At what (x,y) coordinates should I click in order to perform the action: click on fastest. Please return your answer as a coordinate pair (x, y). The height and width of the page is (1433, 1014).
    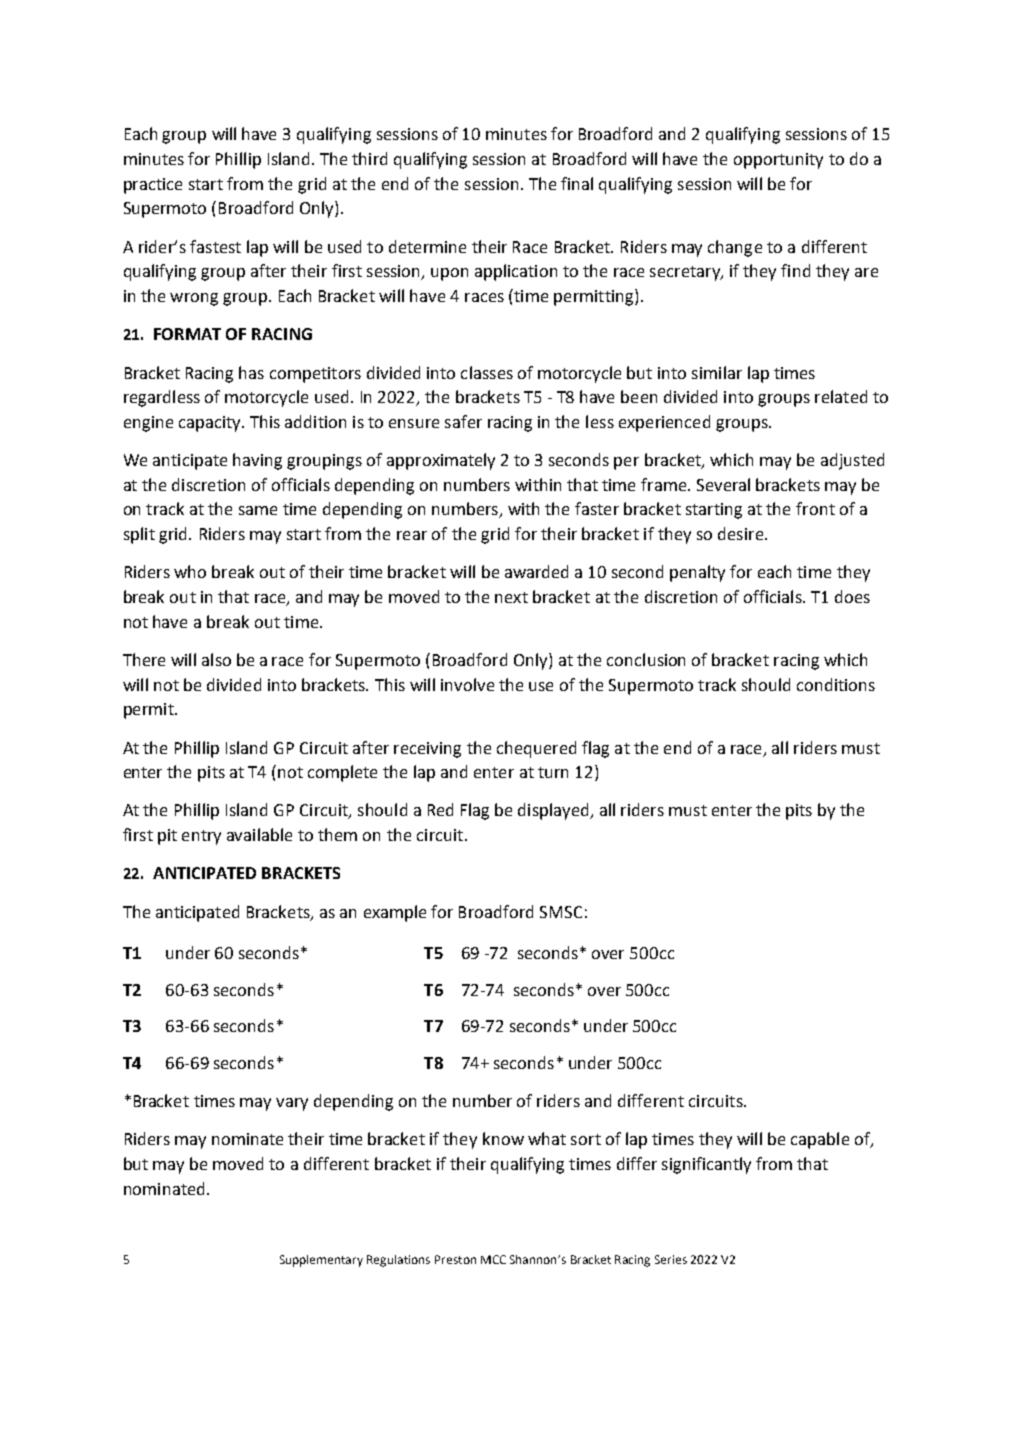
    Looking at the image, I should click on (215, 246).
